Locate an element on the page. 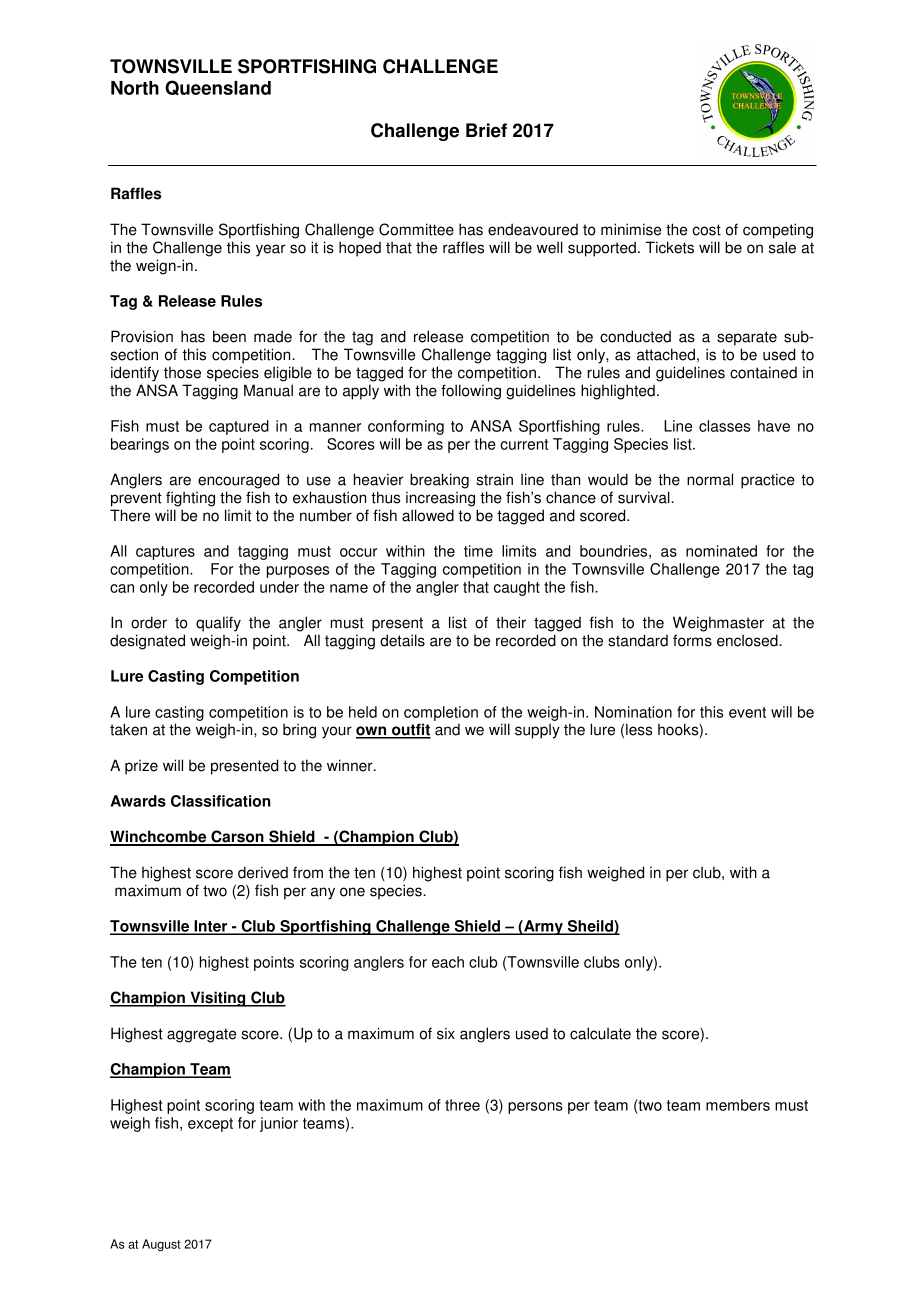 The width and height of the image is (924, 1308). three is located at coordinates (462, 1105).
